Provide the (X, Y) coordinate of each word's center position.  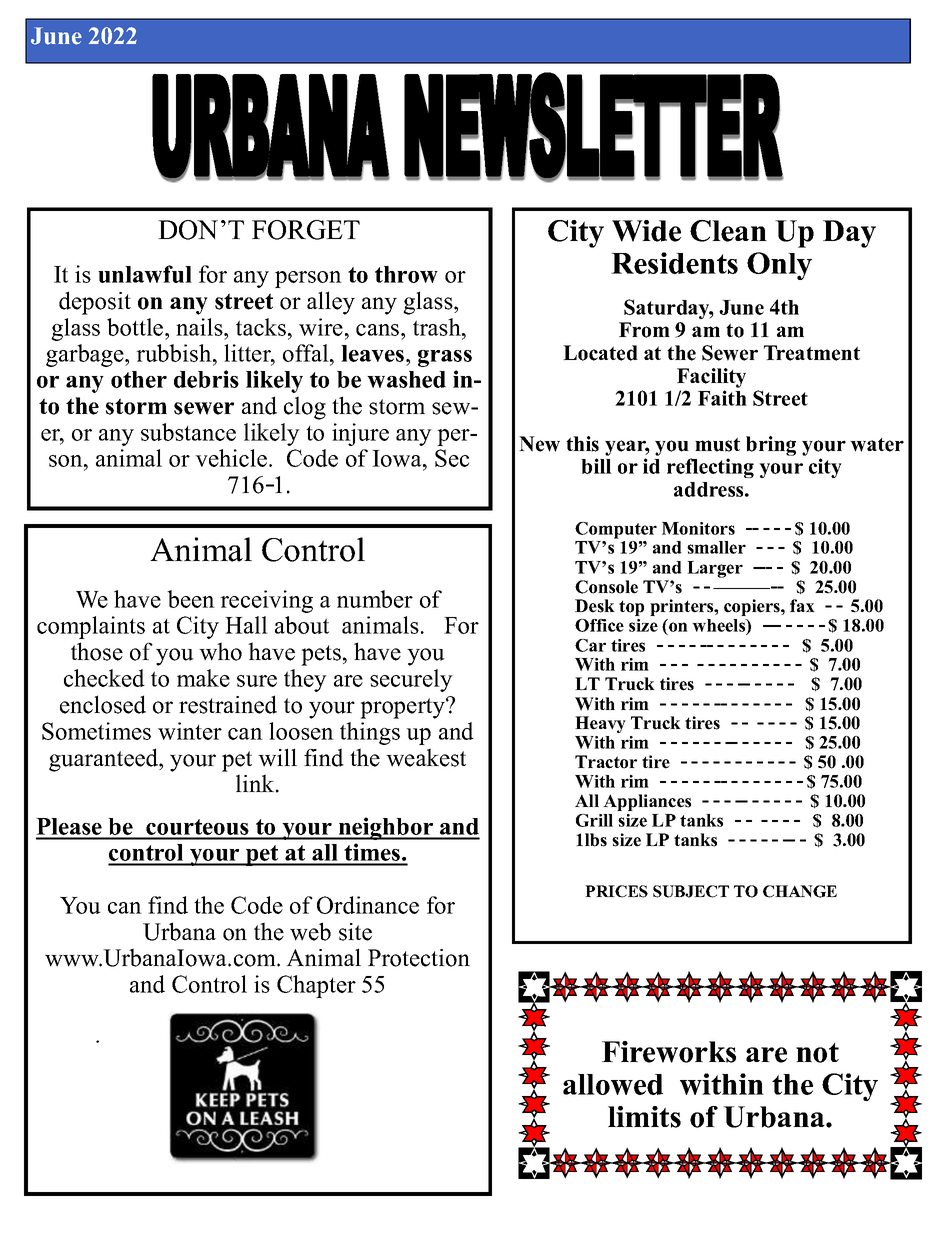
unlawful (145, 274)
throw (406, 274)
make (203, 678)
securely (411, 680)
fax (802, 605)
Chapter (316, 986)
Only (779, 266)
